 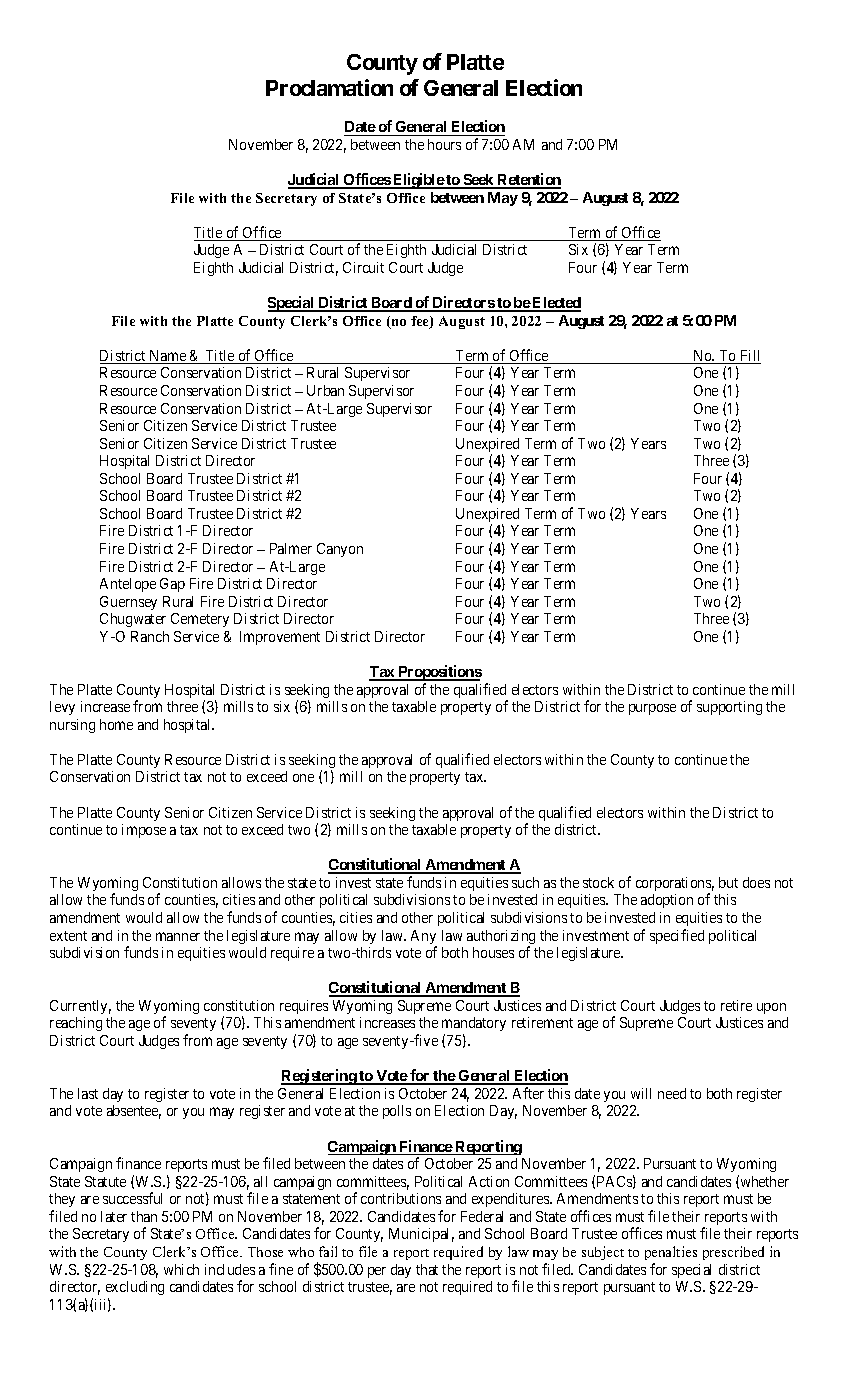 What do you see at coordinates (325, 390) in the screenshot?
I see `Urban` at bounding box center [325, 390].
